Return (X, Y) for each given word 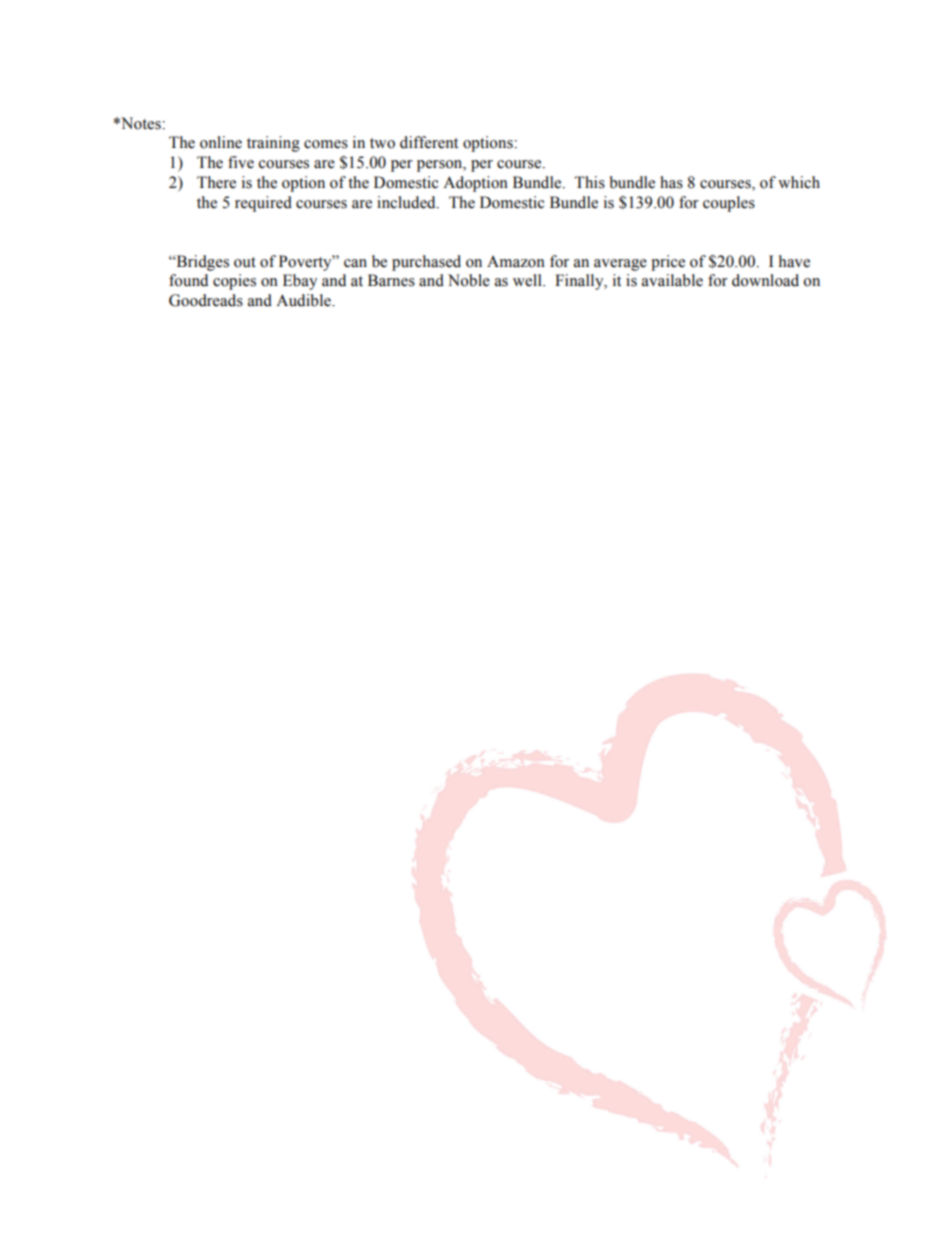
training (273, 144)
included (407, 202)
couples (729, 204)
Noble (469, 280)
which (799, 182)
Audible (304, 300)
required (263, 204)
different (429, 142)
